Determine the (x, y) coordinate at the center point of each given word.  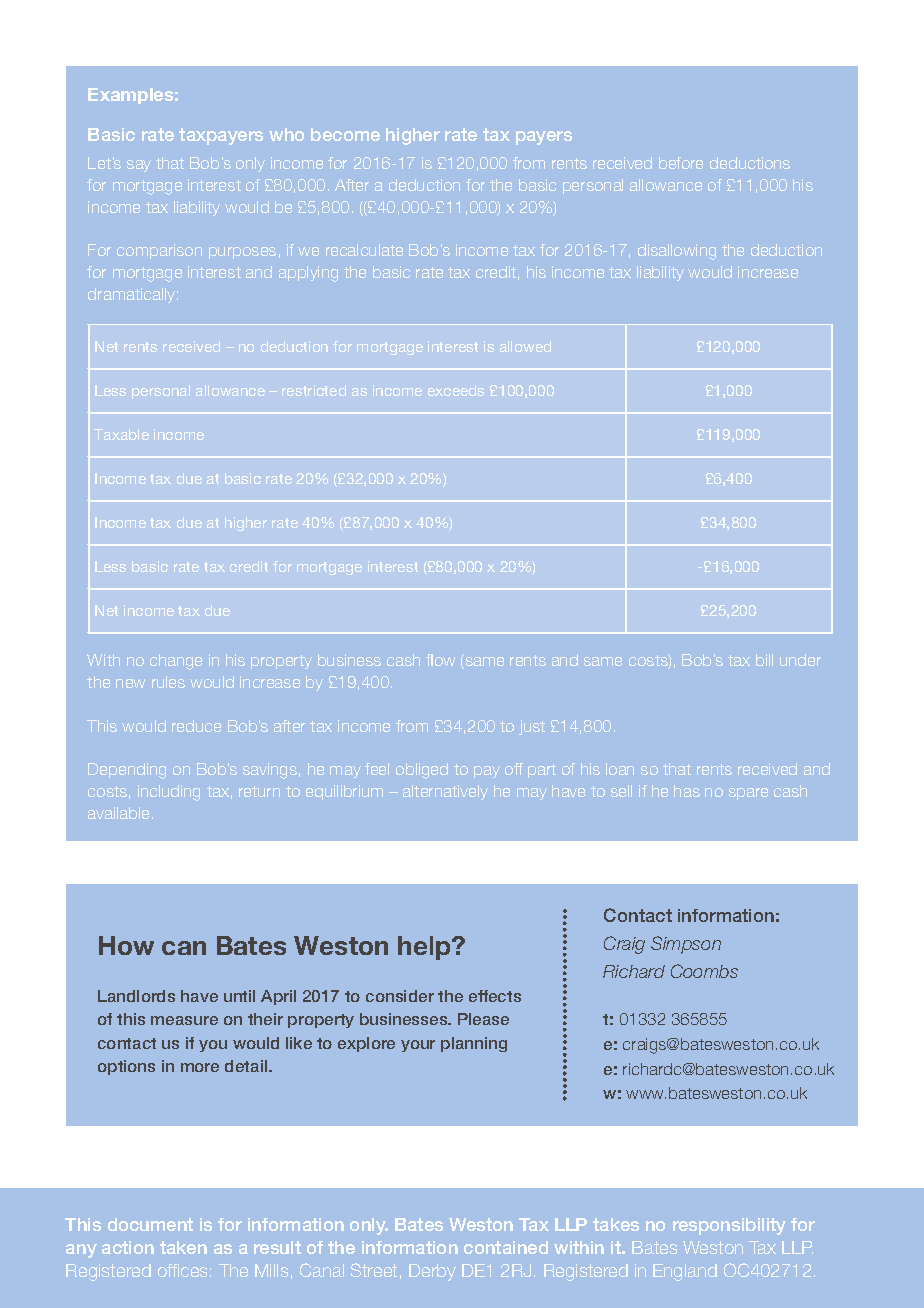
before (681, 163)
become (345, 134)
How (126, 945)
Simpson (686, 945)
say (139, 166)
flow (440, 660)
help (425, 948)
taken (183, 1247)
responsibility (729, 1226)
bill (764, 660)
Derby (432, 1272)
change (176, 662)
